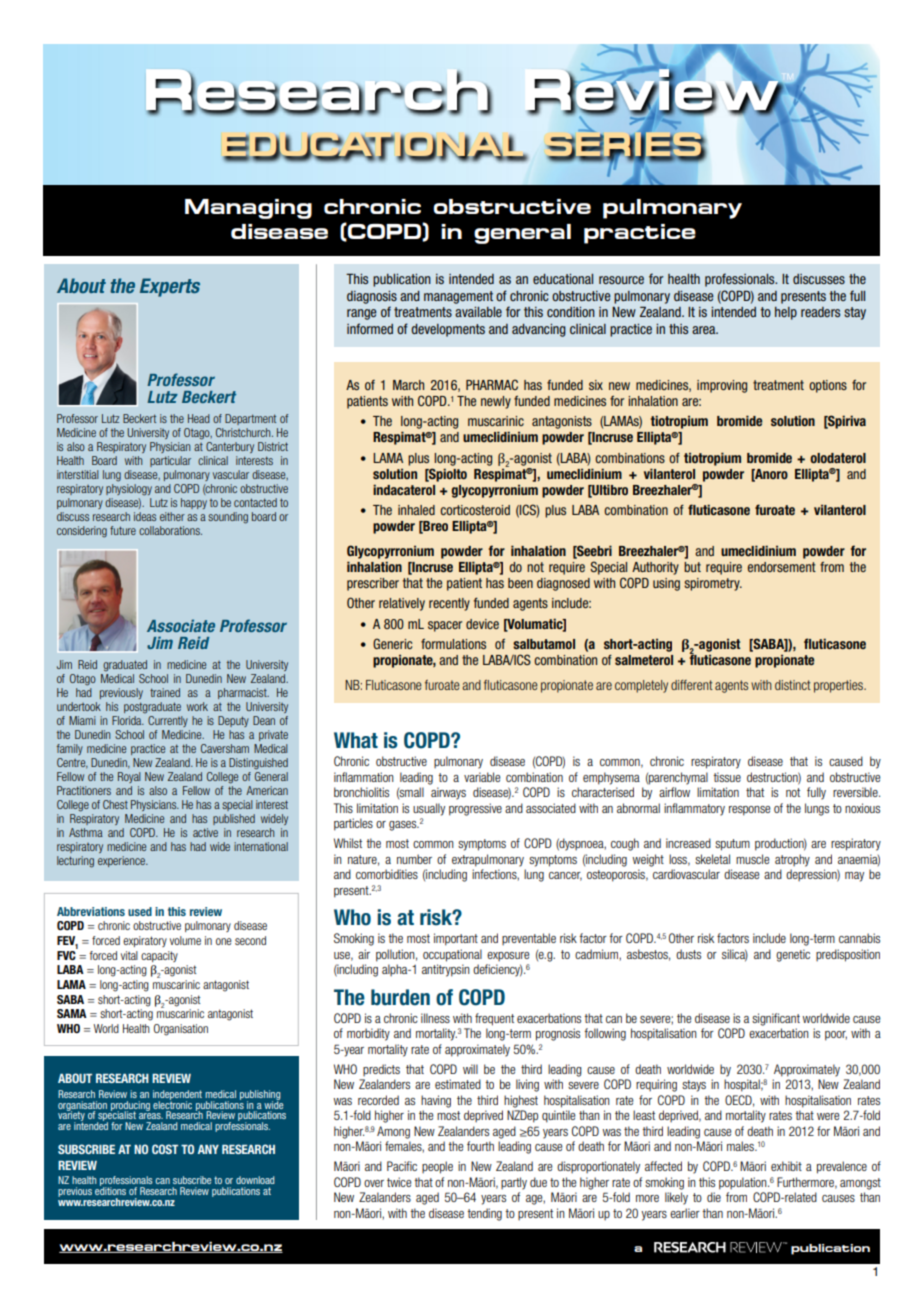  What do you see at coordinates (458, 297) in the document?
I see `management` at bounding box center [458, 297].
